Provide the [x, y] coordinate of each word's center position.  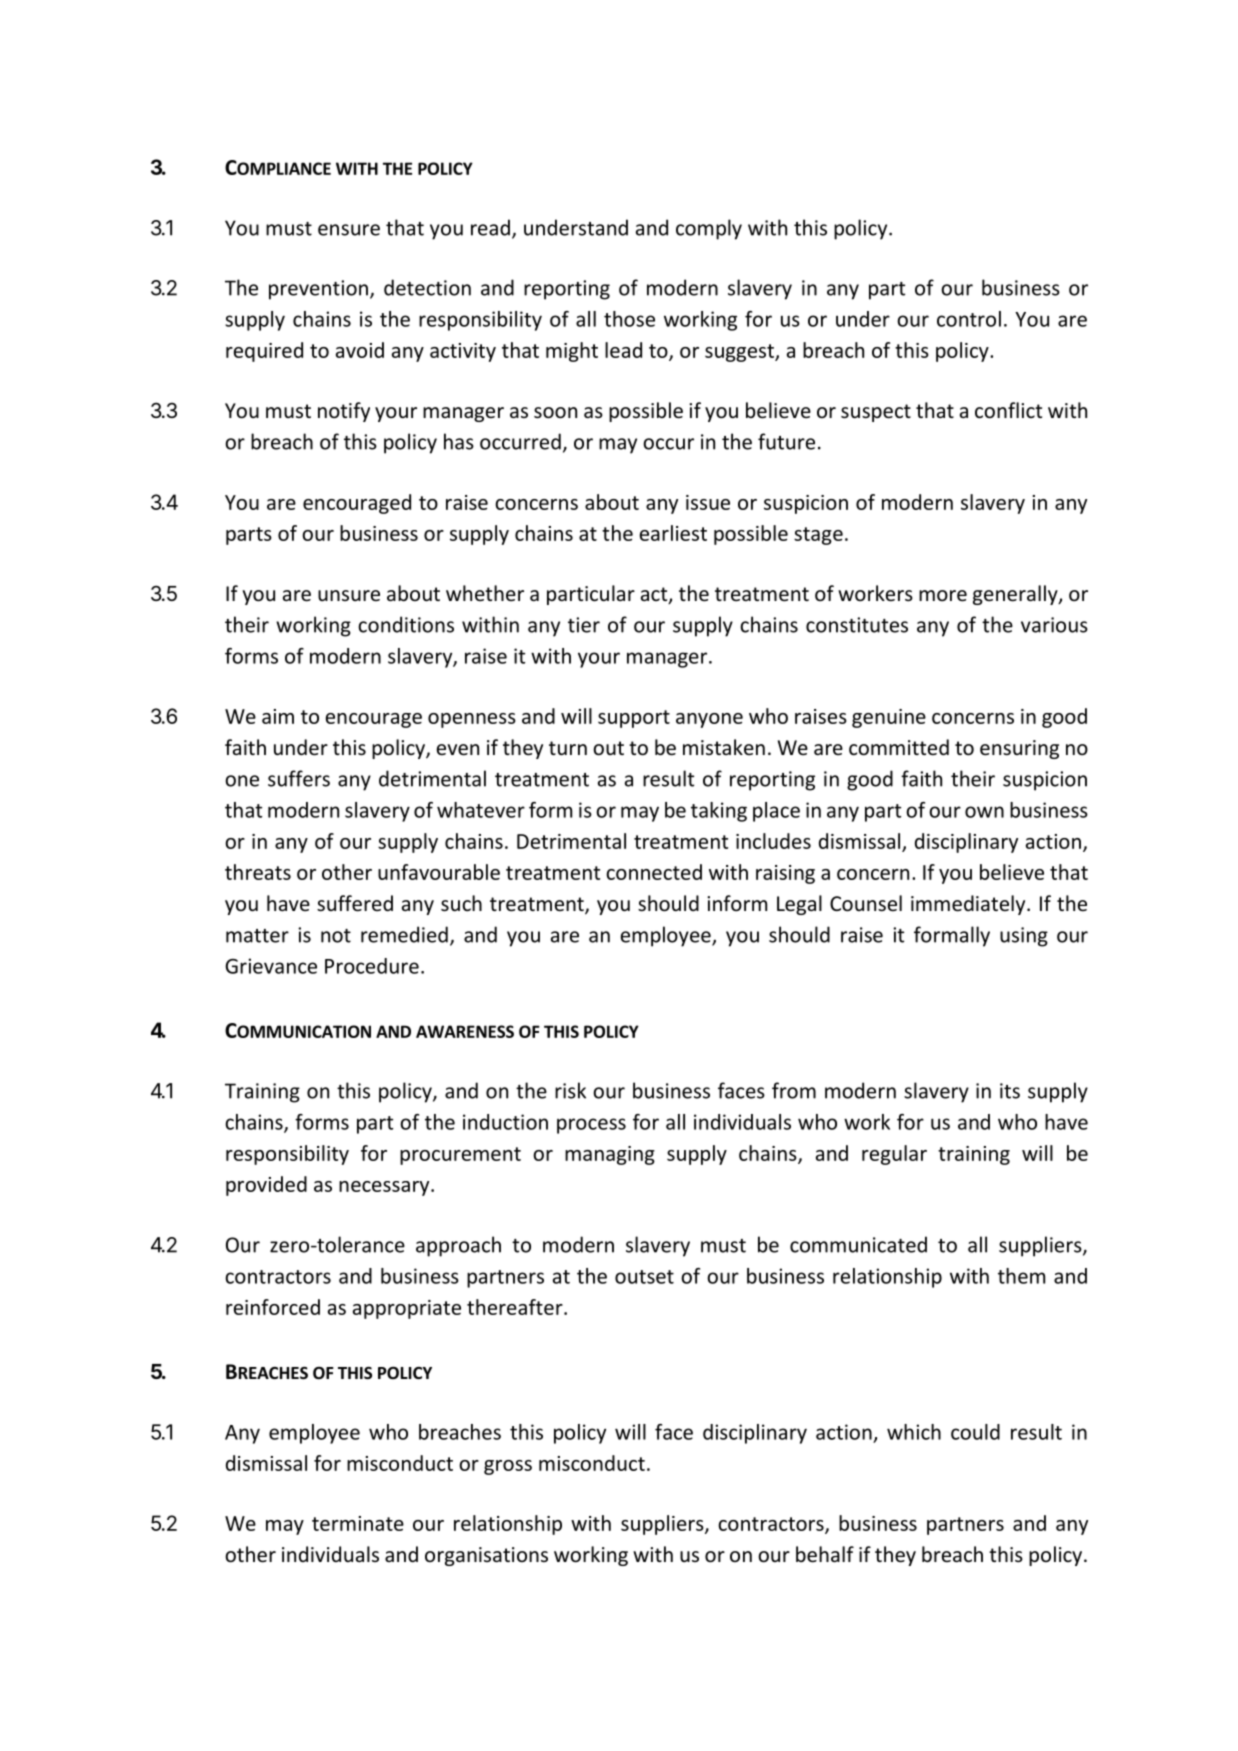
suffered [355, 903]
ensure [349, 230]
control [969, 319]
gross [508, 1467]
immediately [969, 905]
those [629, 319]
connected [654, 872]
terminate [358, 1523]
